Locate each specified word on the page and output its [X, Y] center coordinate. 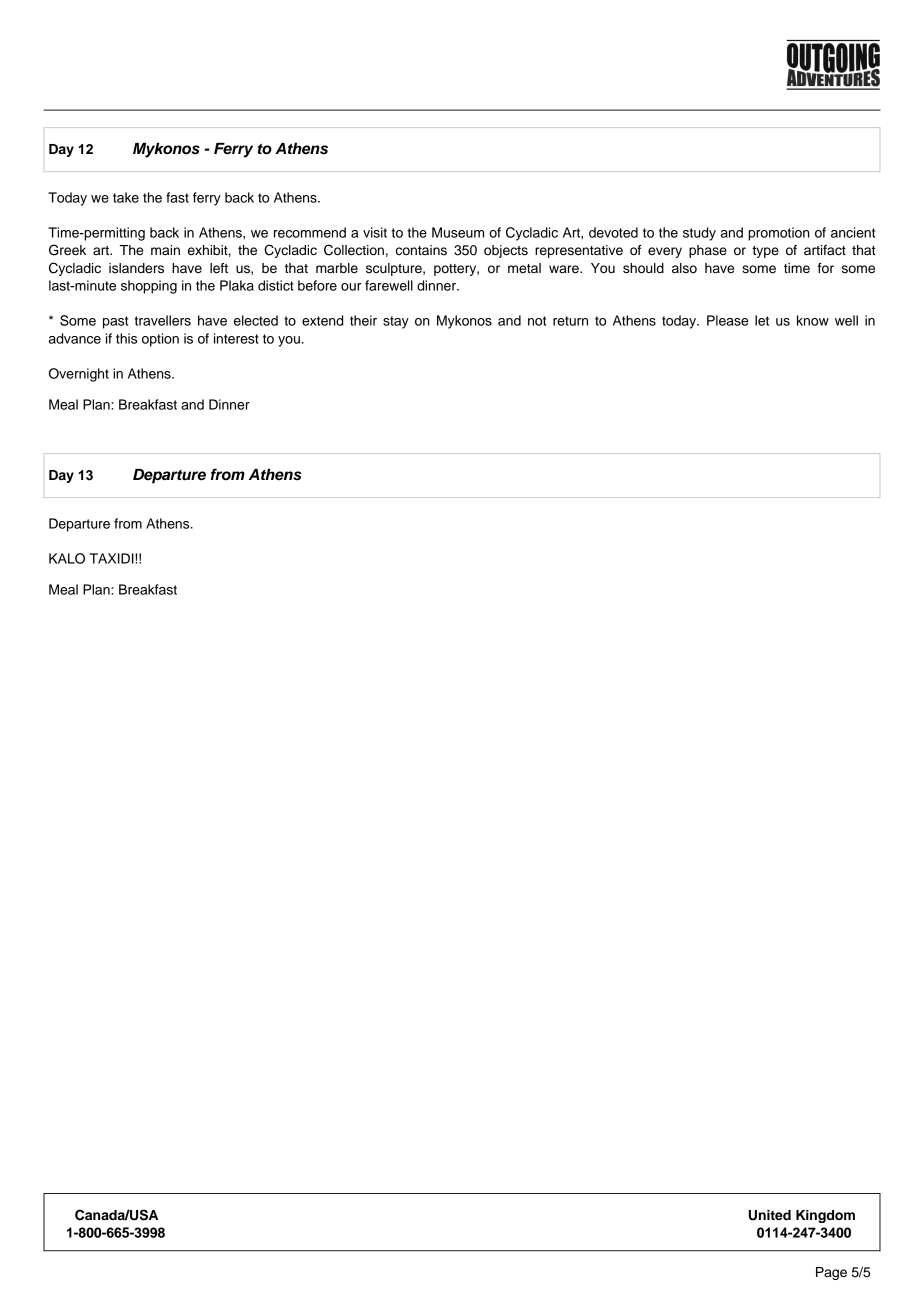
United [770, 1215]
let [762, 320]
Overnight [79, 375]
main [165, 250]
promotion [779, 234]
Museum [458, 232]
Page [831, 1273]
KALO [67, 558]
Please [728, 320]
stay [396, 322]
